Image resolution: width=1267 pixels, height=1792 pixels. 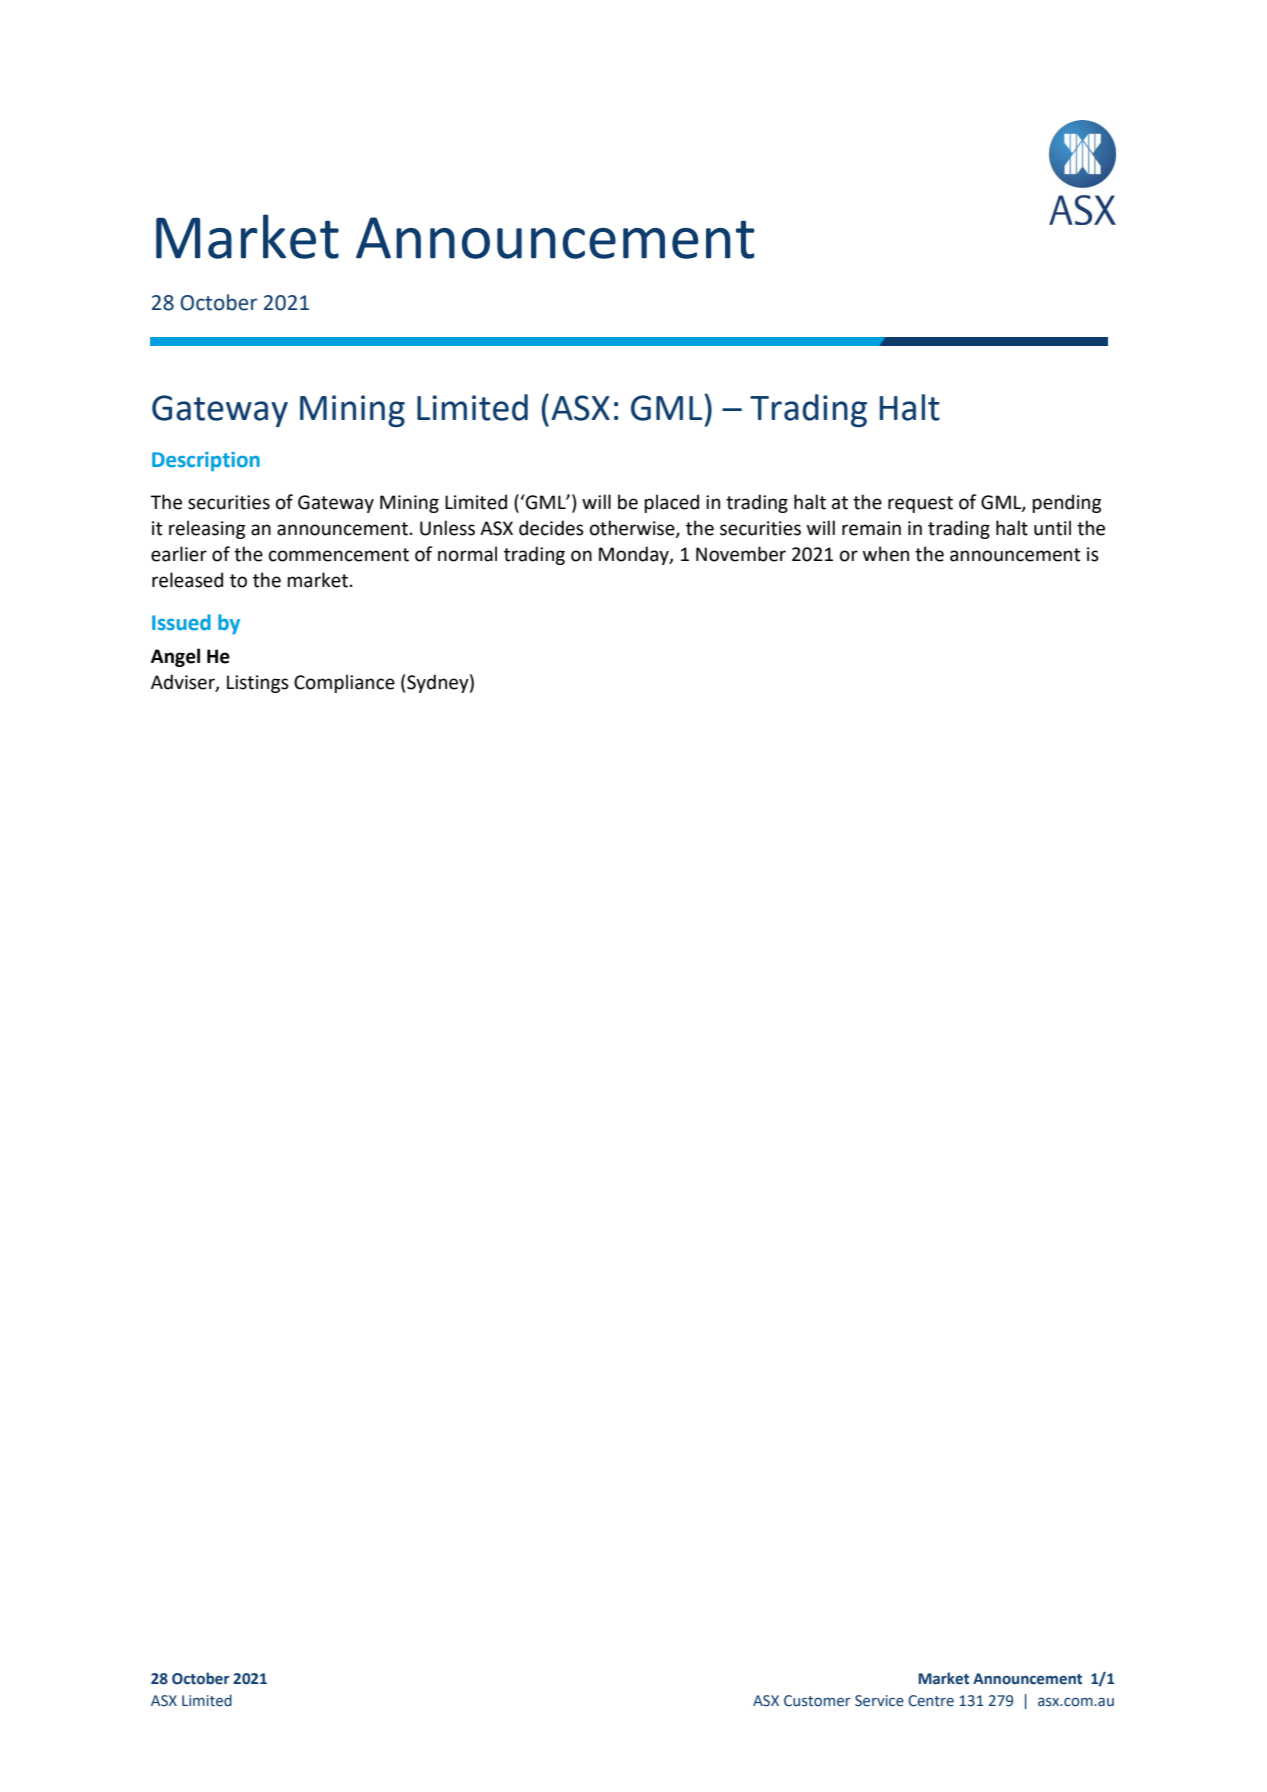 What do you see at coordinates (879, 1701) in the screenshot?
I see `Service` at bounding box center [879, 1701].
